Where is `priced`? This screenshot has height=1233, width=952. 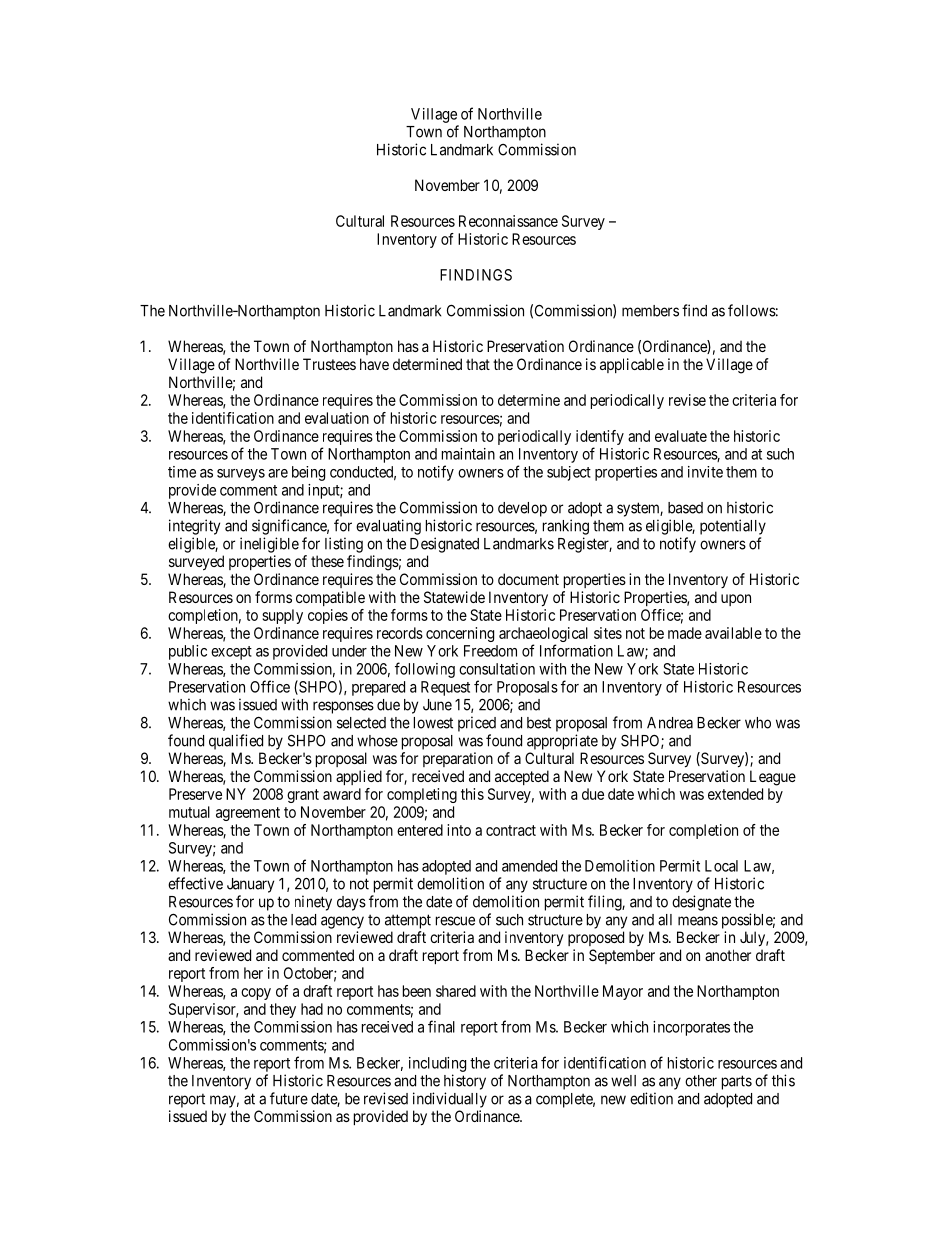
priced is located at coordinates (477, 724).
